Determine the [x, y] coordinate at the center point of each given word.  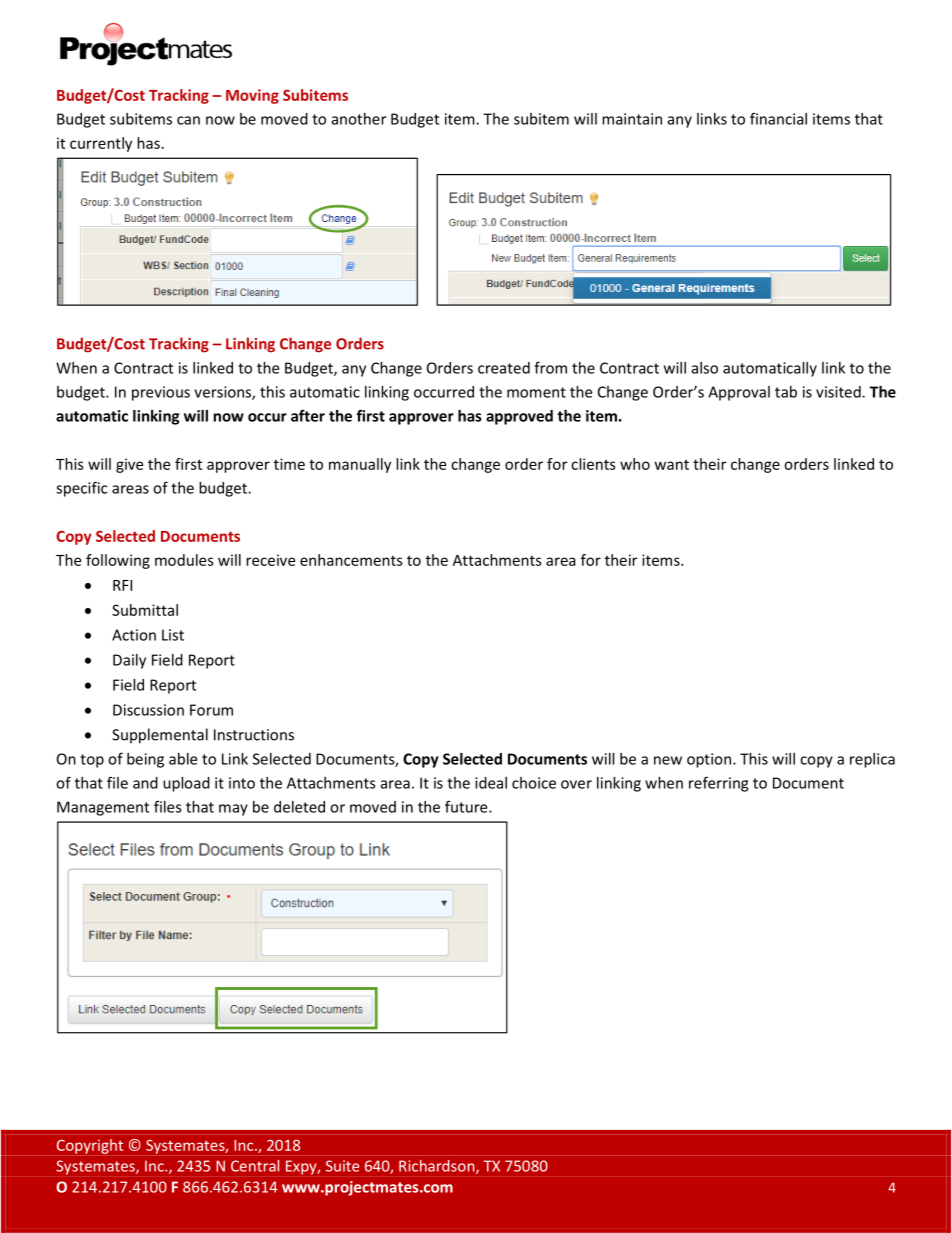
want [672, 465]
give [129, 465]
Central [255, 1166]
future [467, 806]
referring [718, 784]
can [188, 120]
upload [186, 784]
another [359, 119]
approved [519, 417]
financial [778, 118]
